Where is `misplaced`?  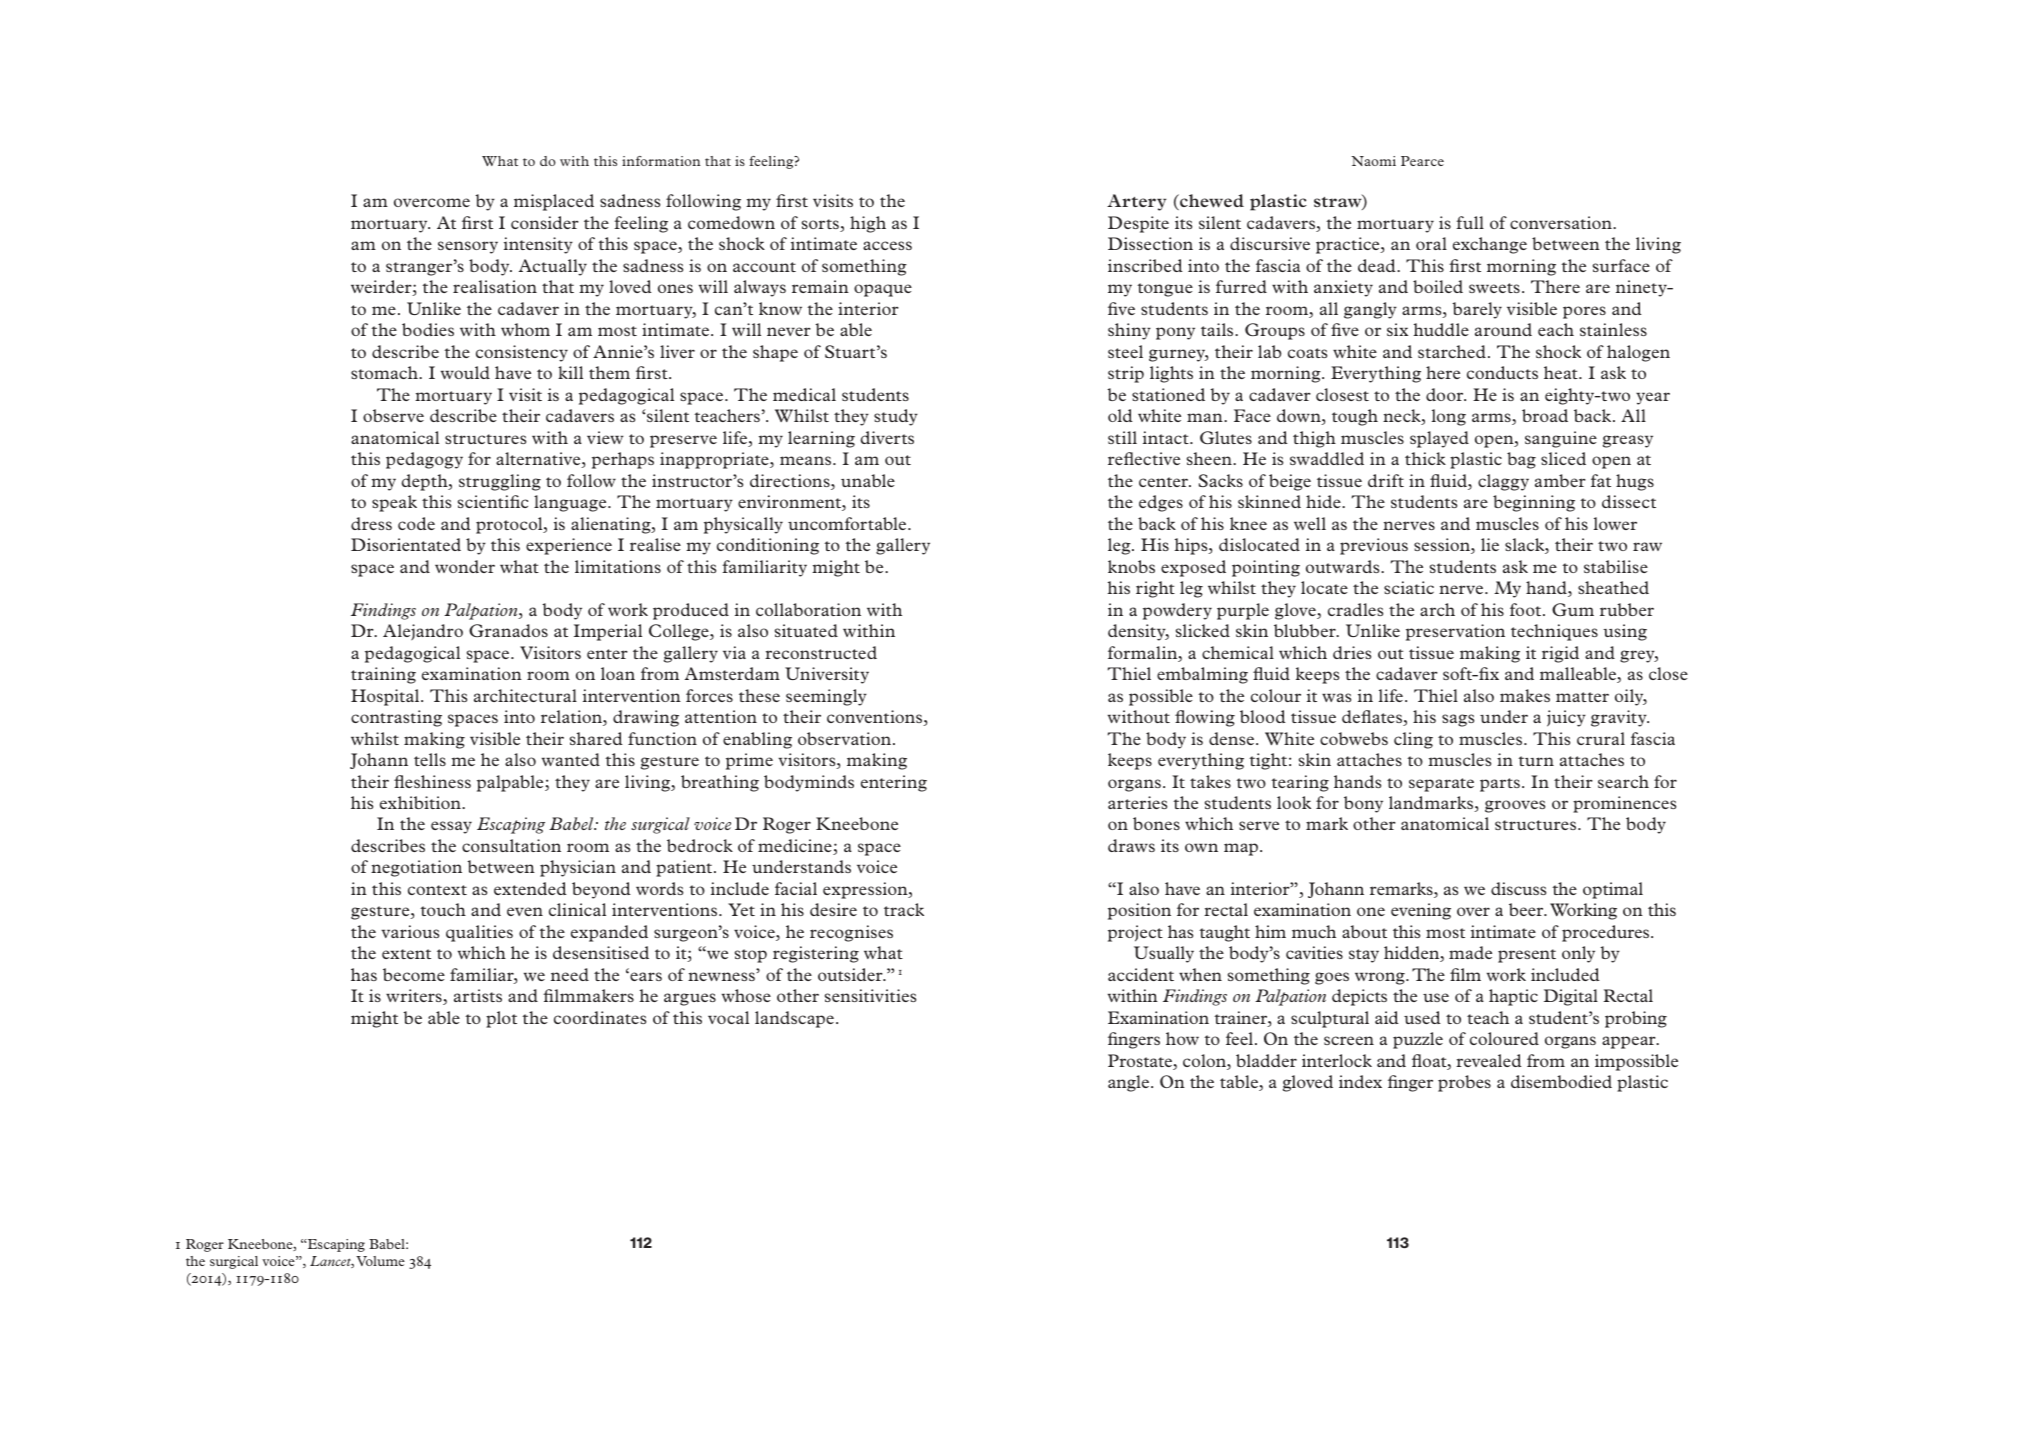
misplaced is located at coordinates (554, 202).
